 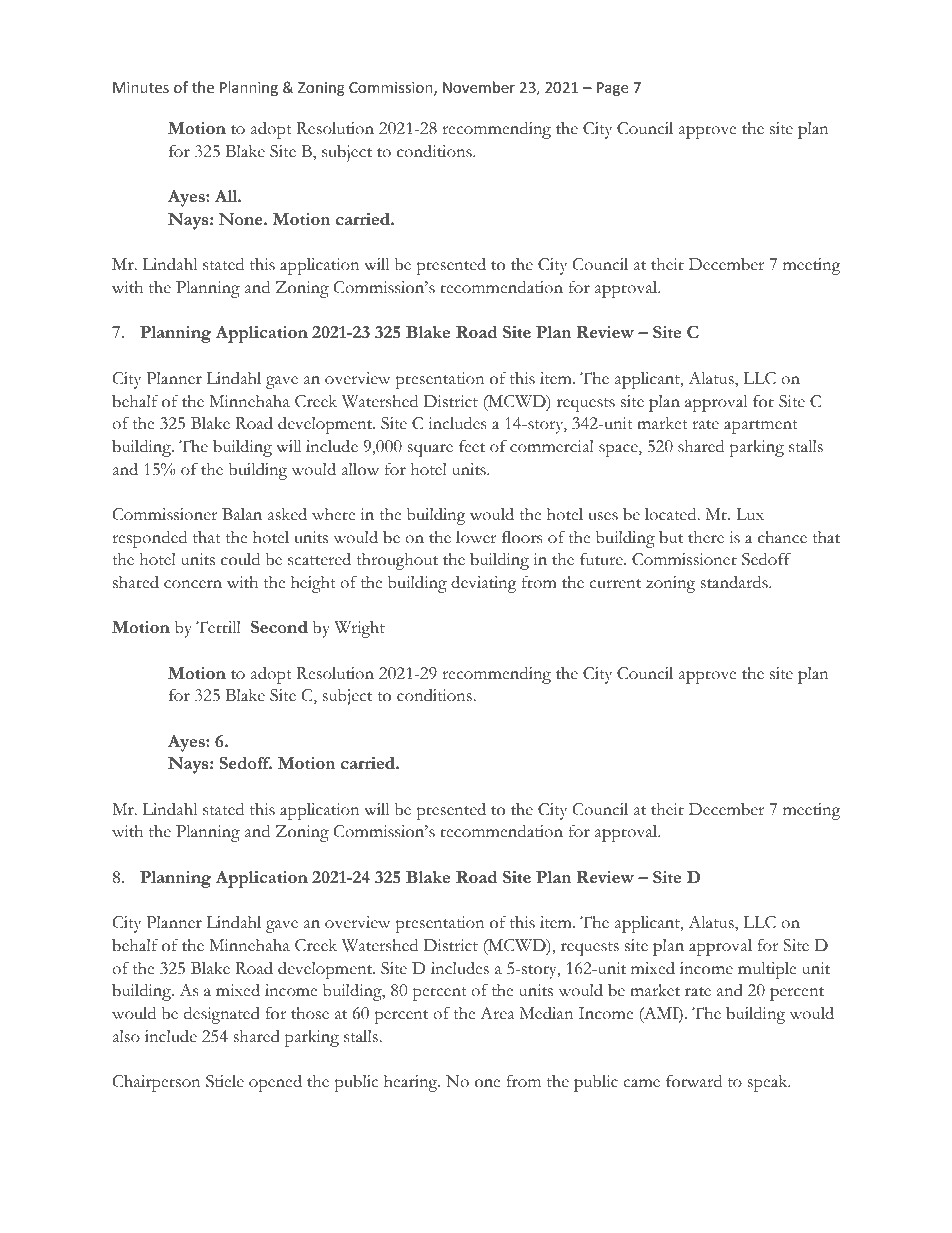 I want to click on November, so click(x=479, y=87).
